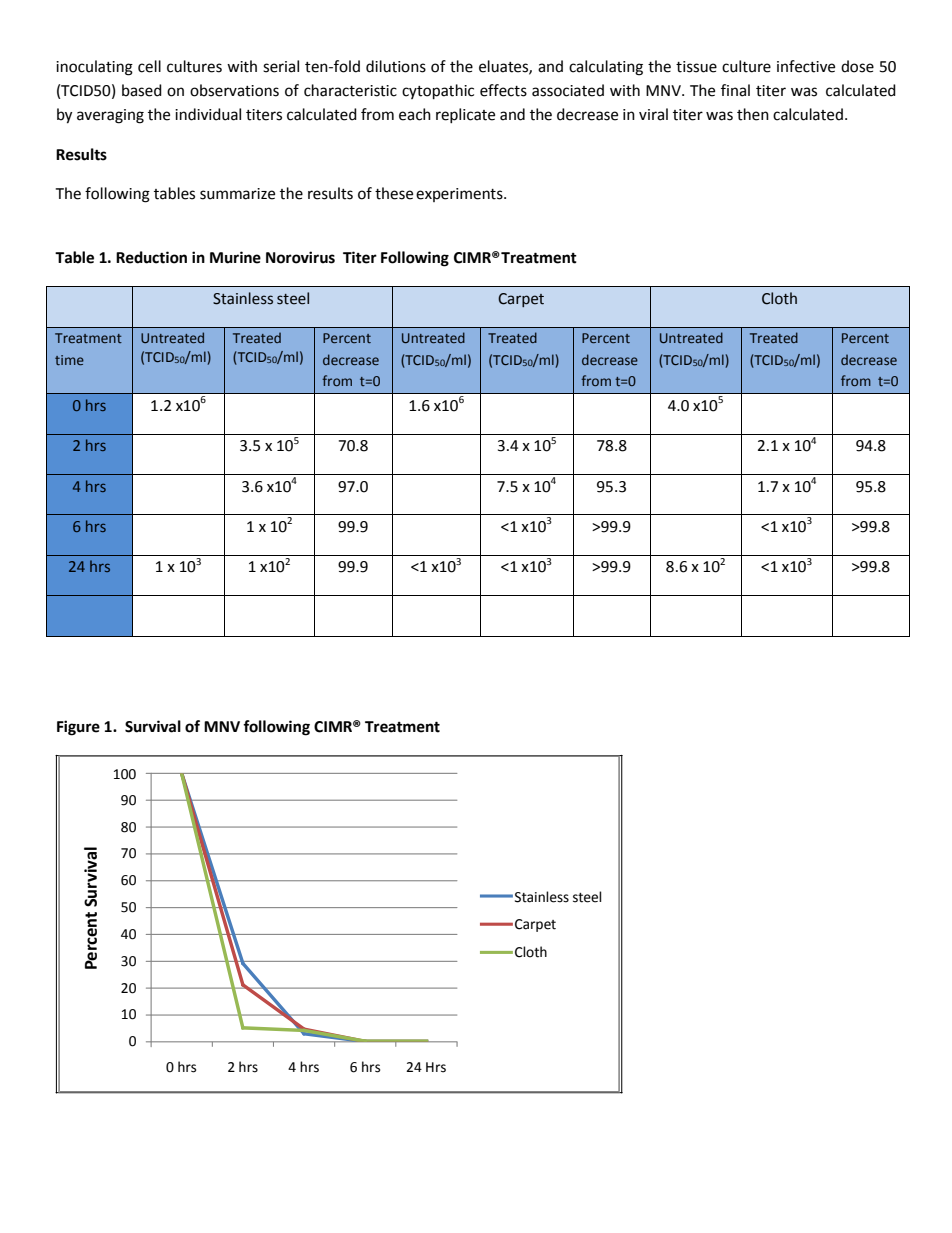 Image resolution: width=952 pixels, height=1233 pixels. I want to click on Murine, so click(235, 257).
